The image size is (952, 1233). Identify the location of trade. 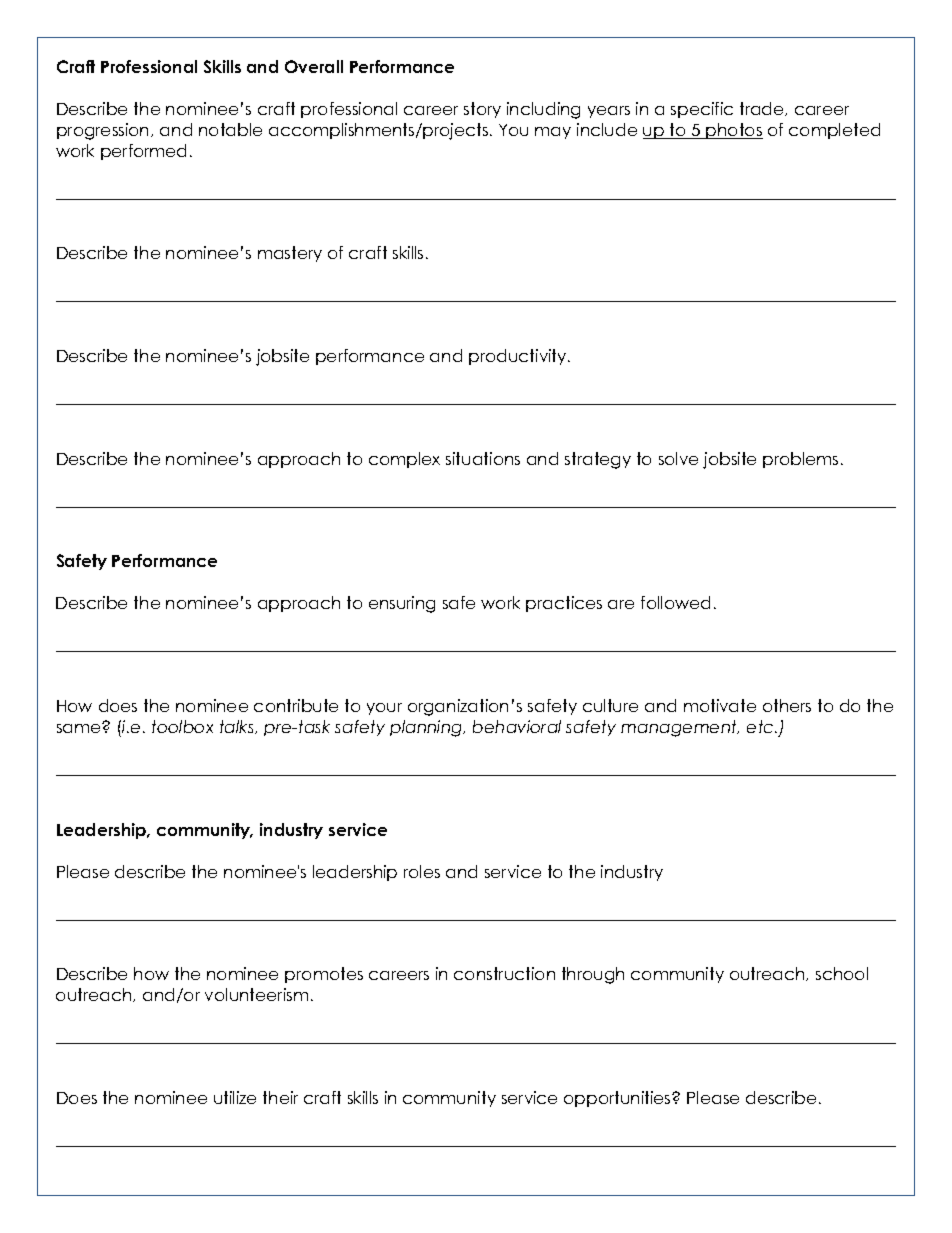
(763, 109).
